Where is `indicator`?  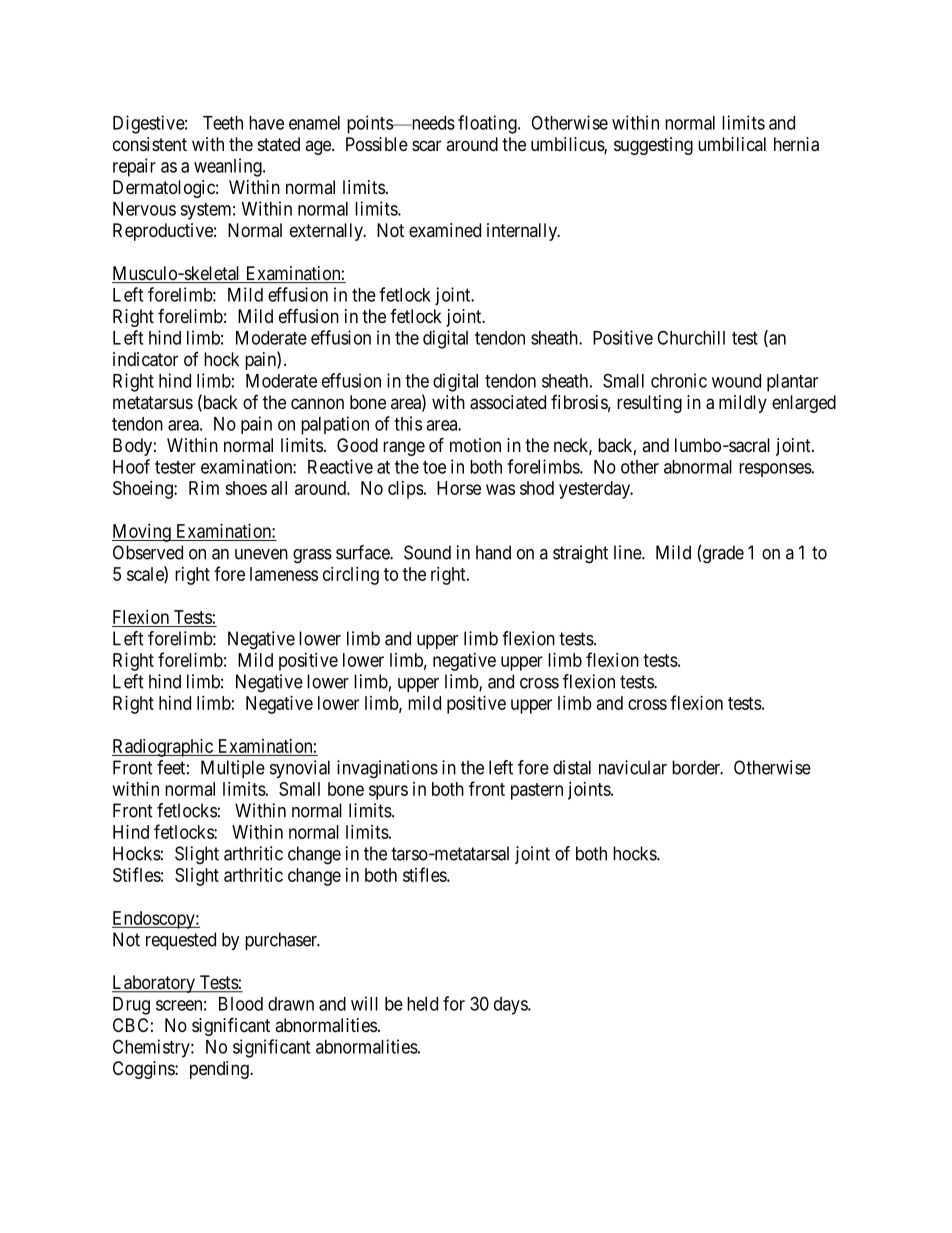
indicator is located at coordinates (145, 359).
